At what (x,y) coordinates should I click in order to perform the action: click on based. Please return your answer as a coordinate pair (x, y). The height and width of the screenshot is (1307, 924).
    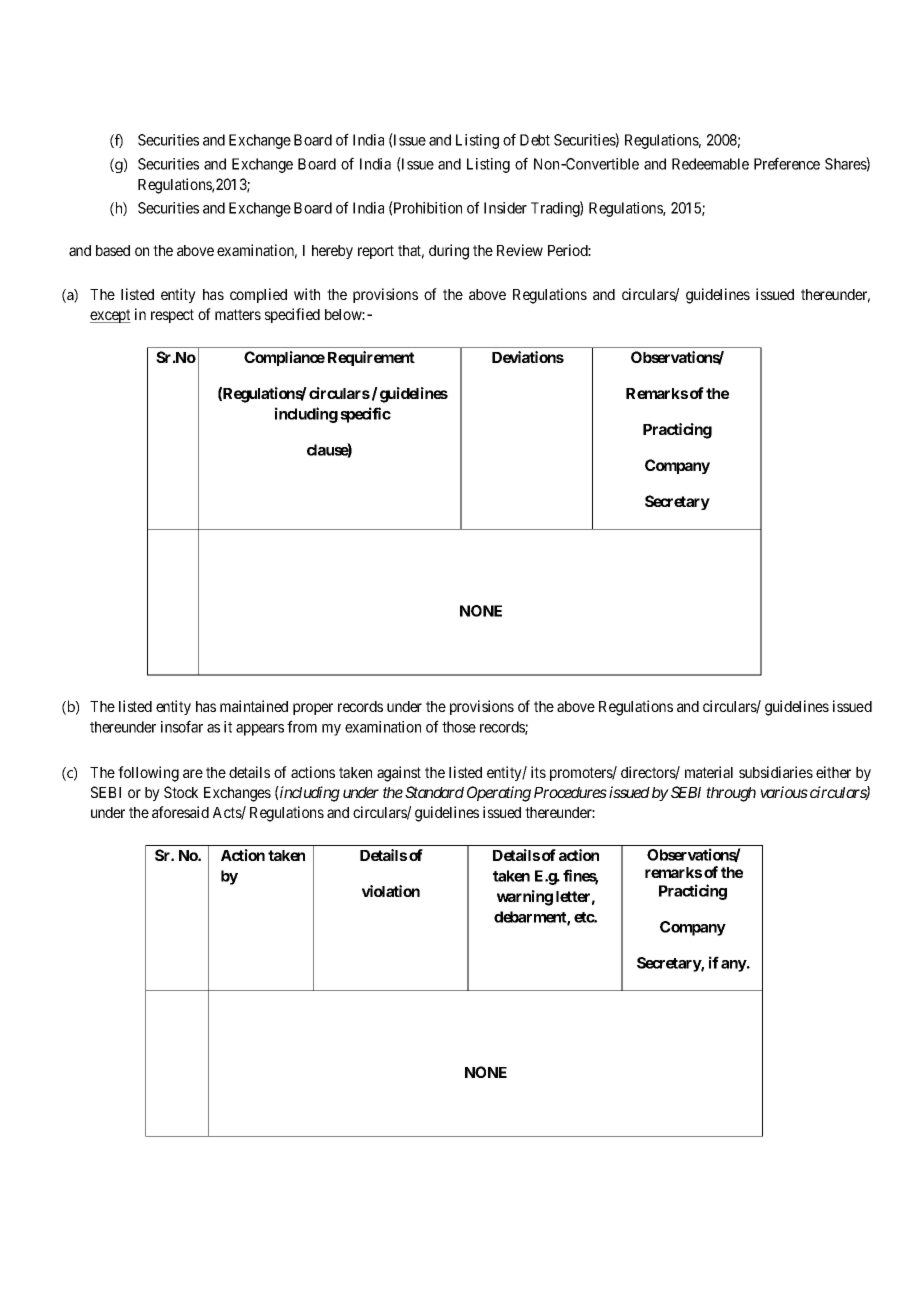
    Looking at the image, I should click on (113, 250).
